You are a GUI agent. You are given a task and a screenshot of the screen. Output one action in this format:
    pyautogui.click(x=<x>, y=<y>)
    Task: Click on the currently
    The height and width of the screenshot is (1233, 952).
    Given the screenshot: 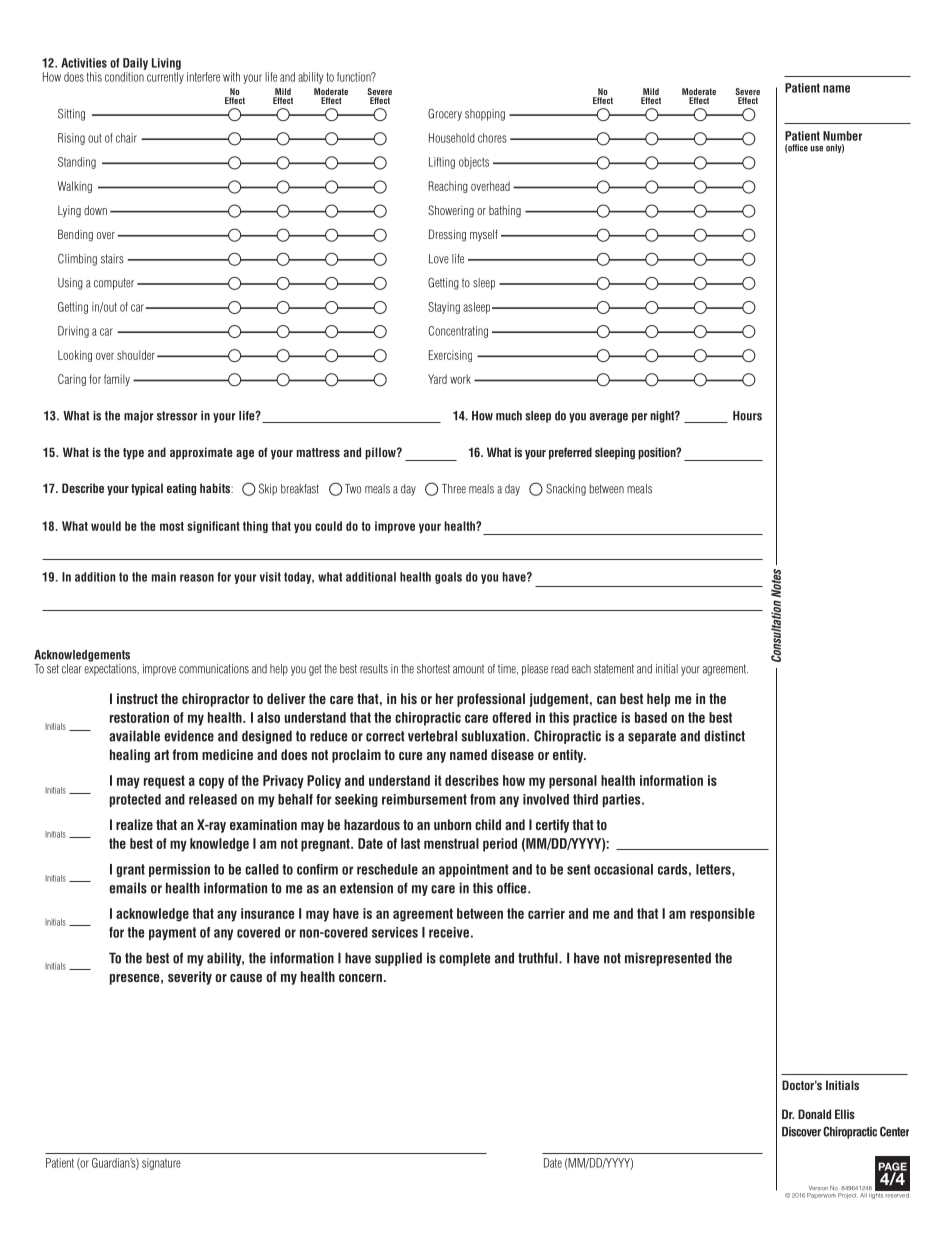 What is the action you would take?
    pyautogui.click(x=165, y=78)
